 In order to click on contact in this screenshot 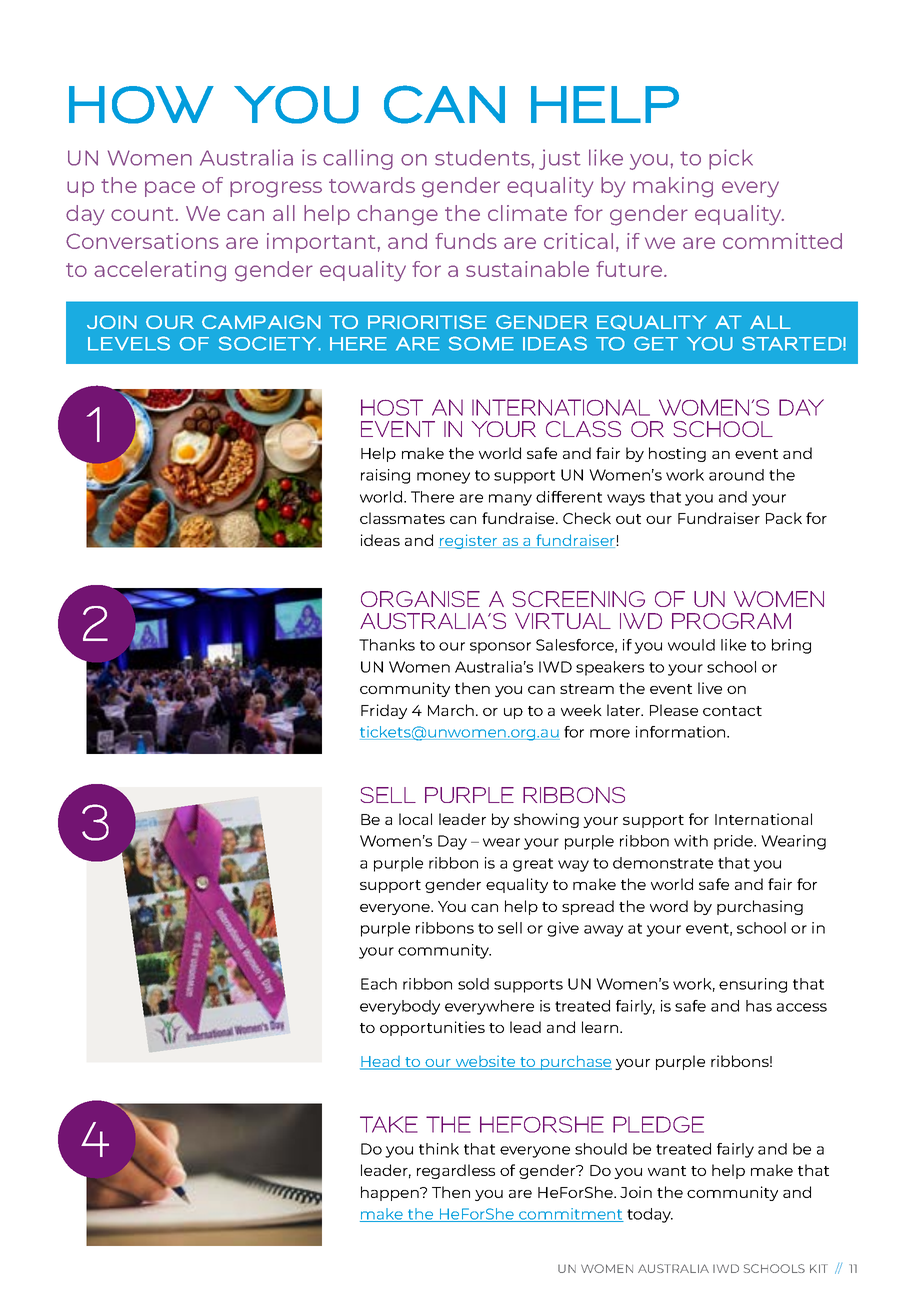, I will do `click(732, 711)`.
